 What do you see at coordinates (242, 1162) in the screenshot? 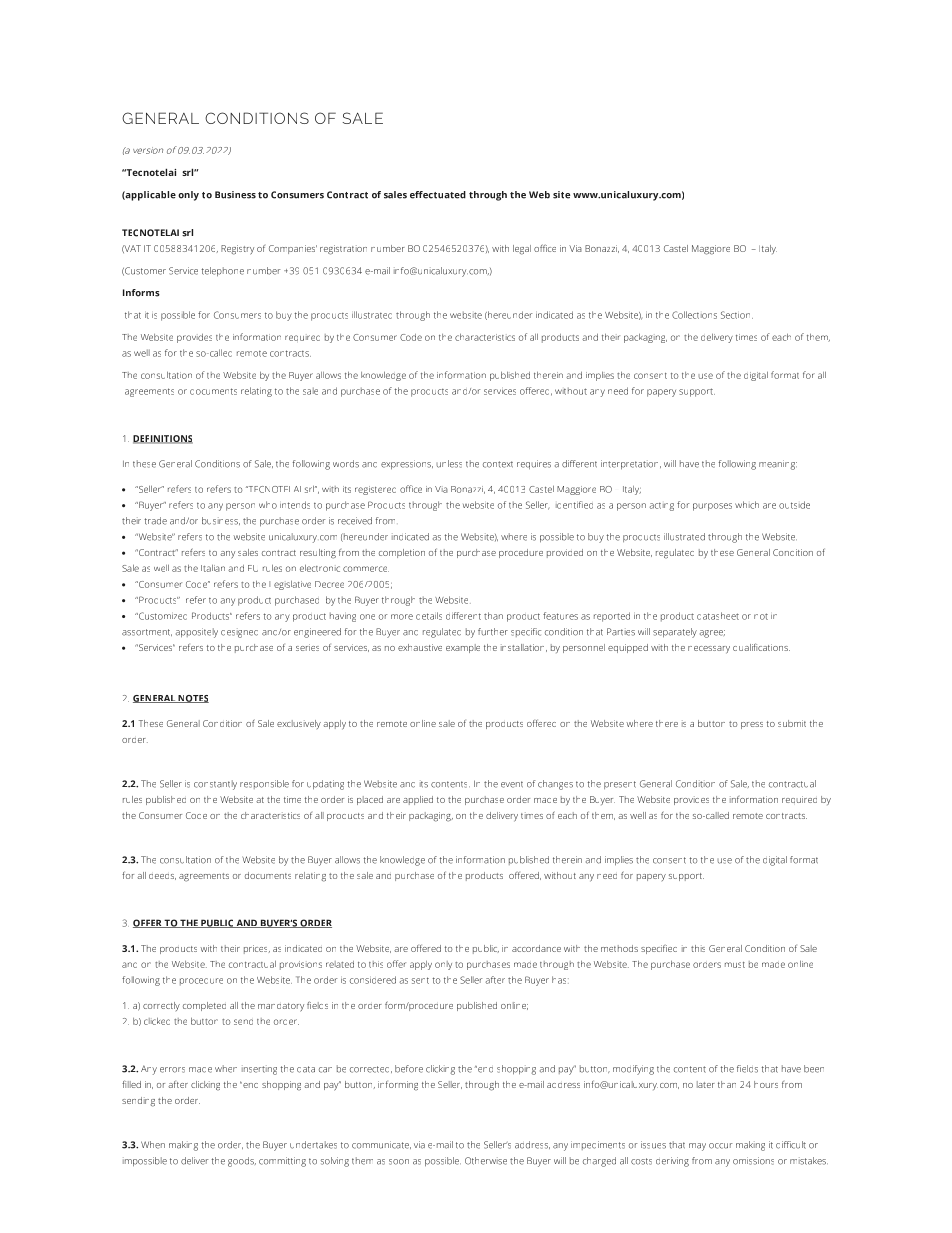
I see `goods` at bounding box center [242, 1162].
